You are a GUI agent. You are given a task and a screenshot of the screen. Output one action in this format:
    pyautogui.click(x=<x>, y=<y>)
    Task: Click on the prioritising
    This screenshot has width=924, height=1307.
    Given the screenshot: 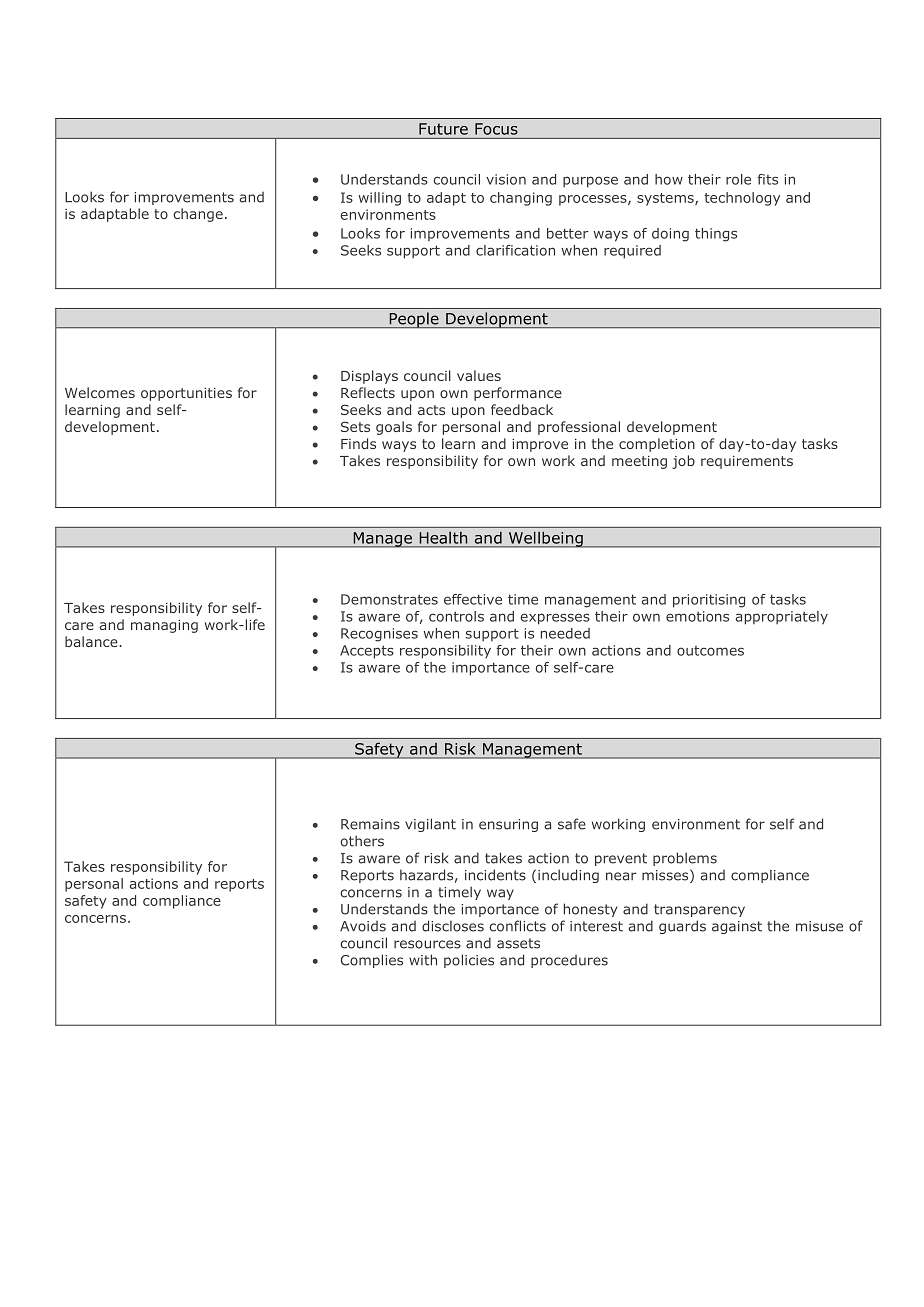 What is the action you would take?
    pyautogui.click(x=709, y=601)
